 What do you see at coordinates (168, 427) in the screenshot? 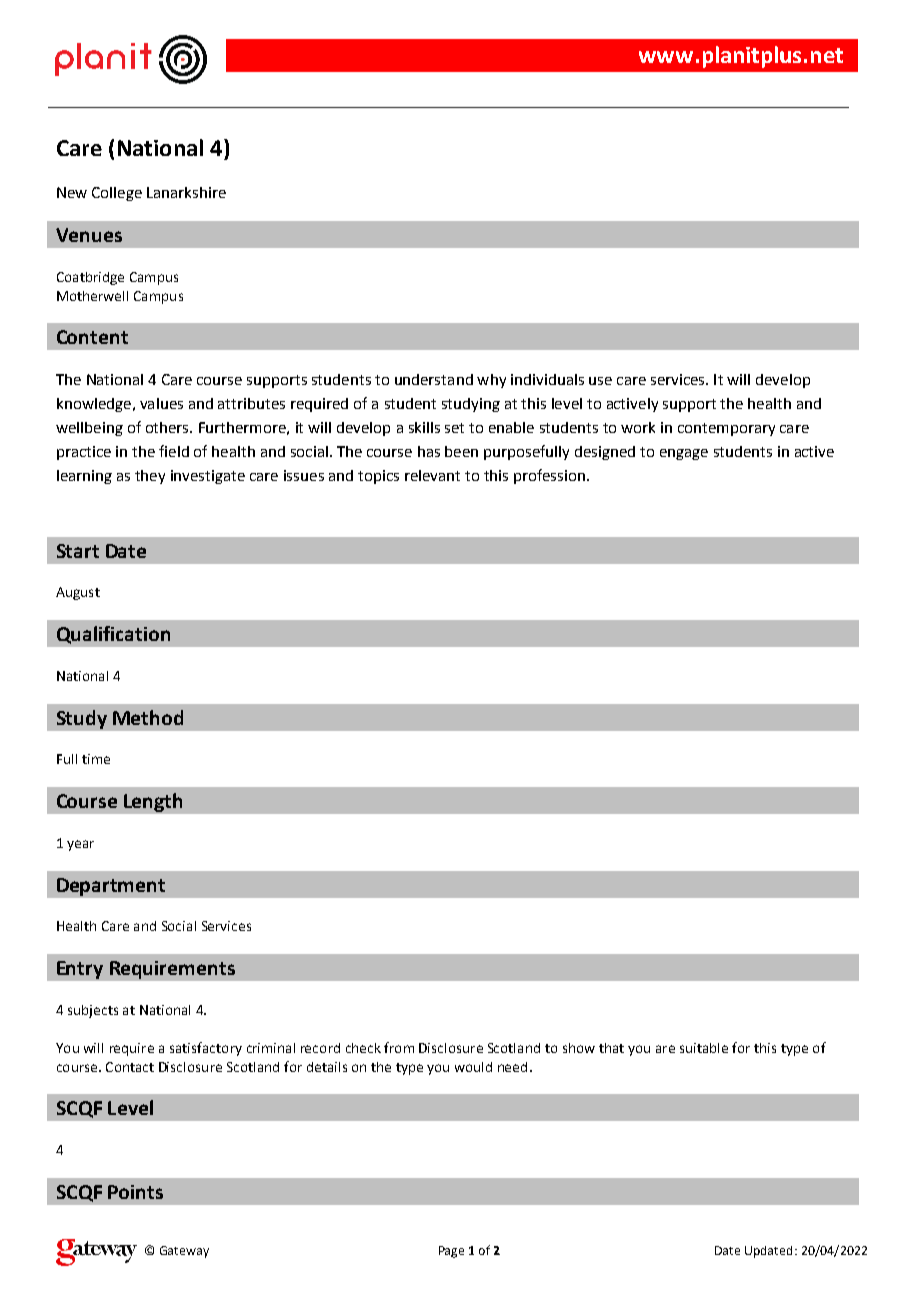
I see `others` at bounding box center [168, 427].
